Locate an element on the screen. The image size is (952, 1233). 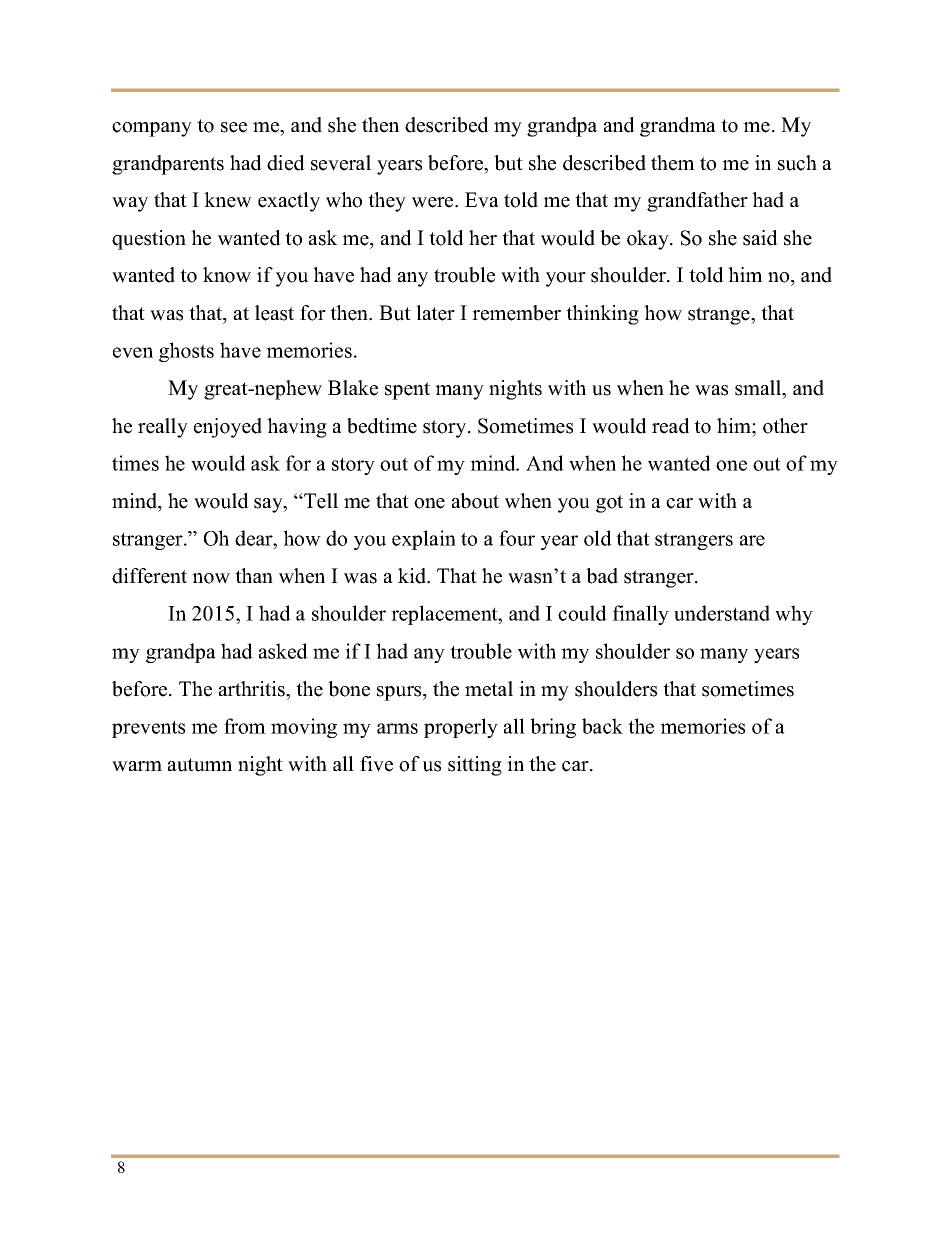
bedtime is located at coordinates (382, 426).
